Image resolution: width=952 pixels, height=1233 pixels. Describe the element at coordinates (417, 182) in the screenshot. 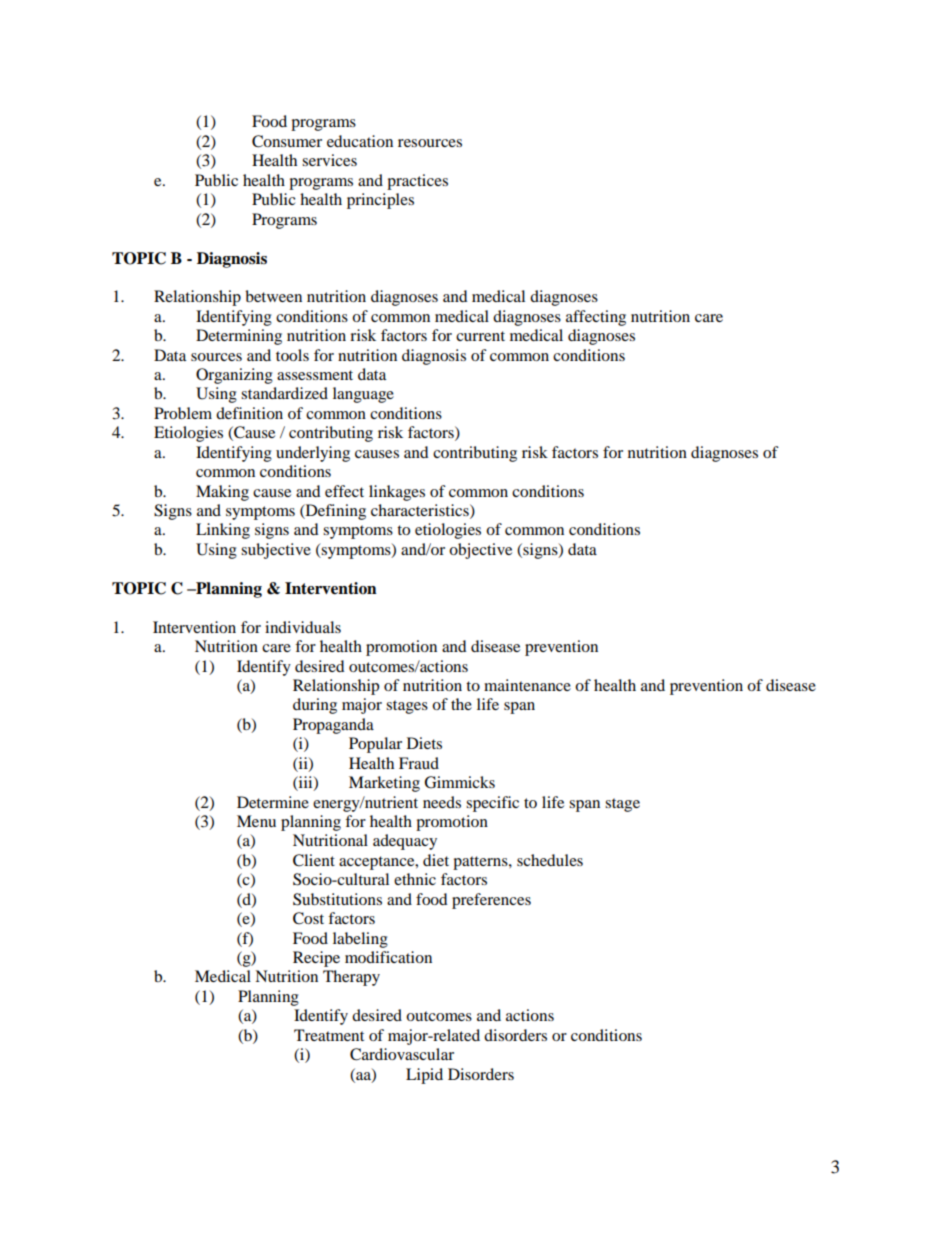

I see `practices` at that location.
